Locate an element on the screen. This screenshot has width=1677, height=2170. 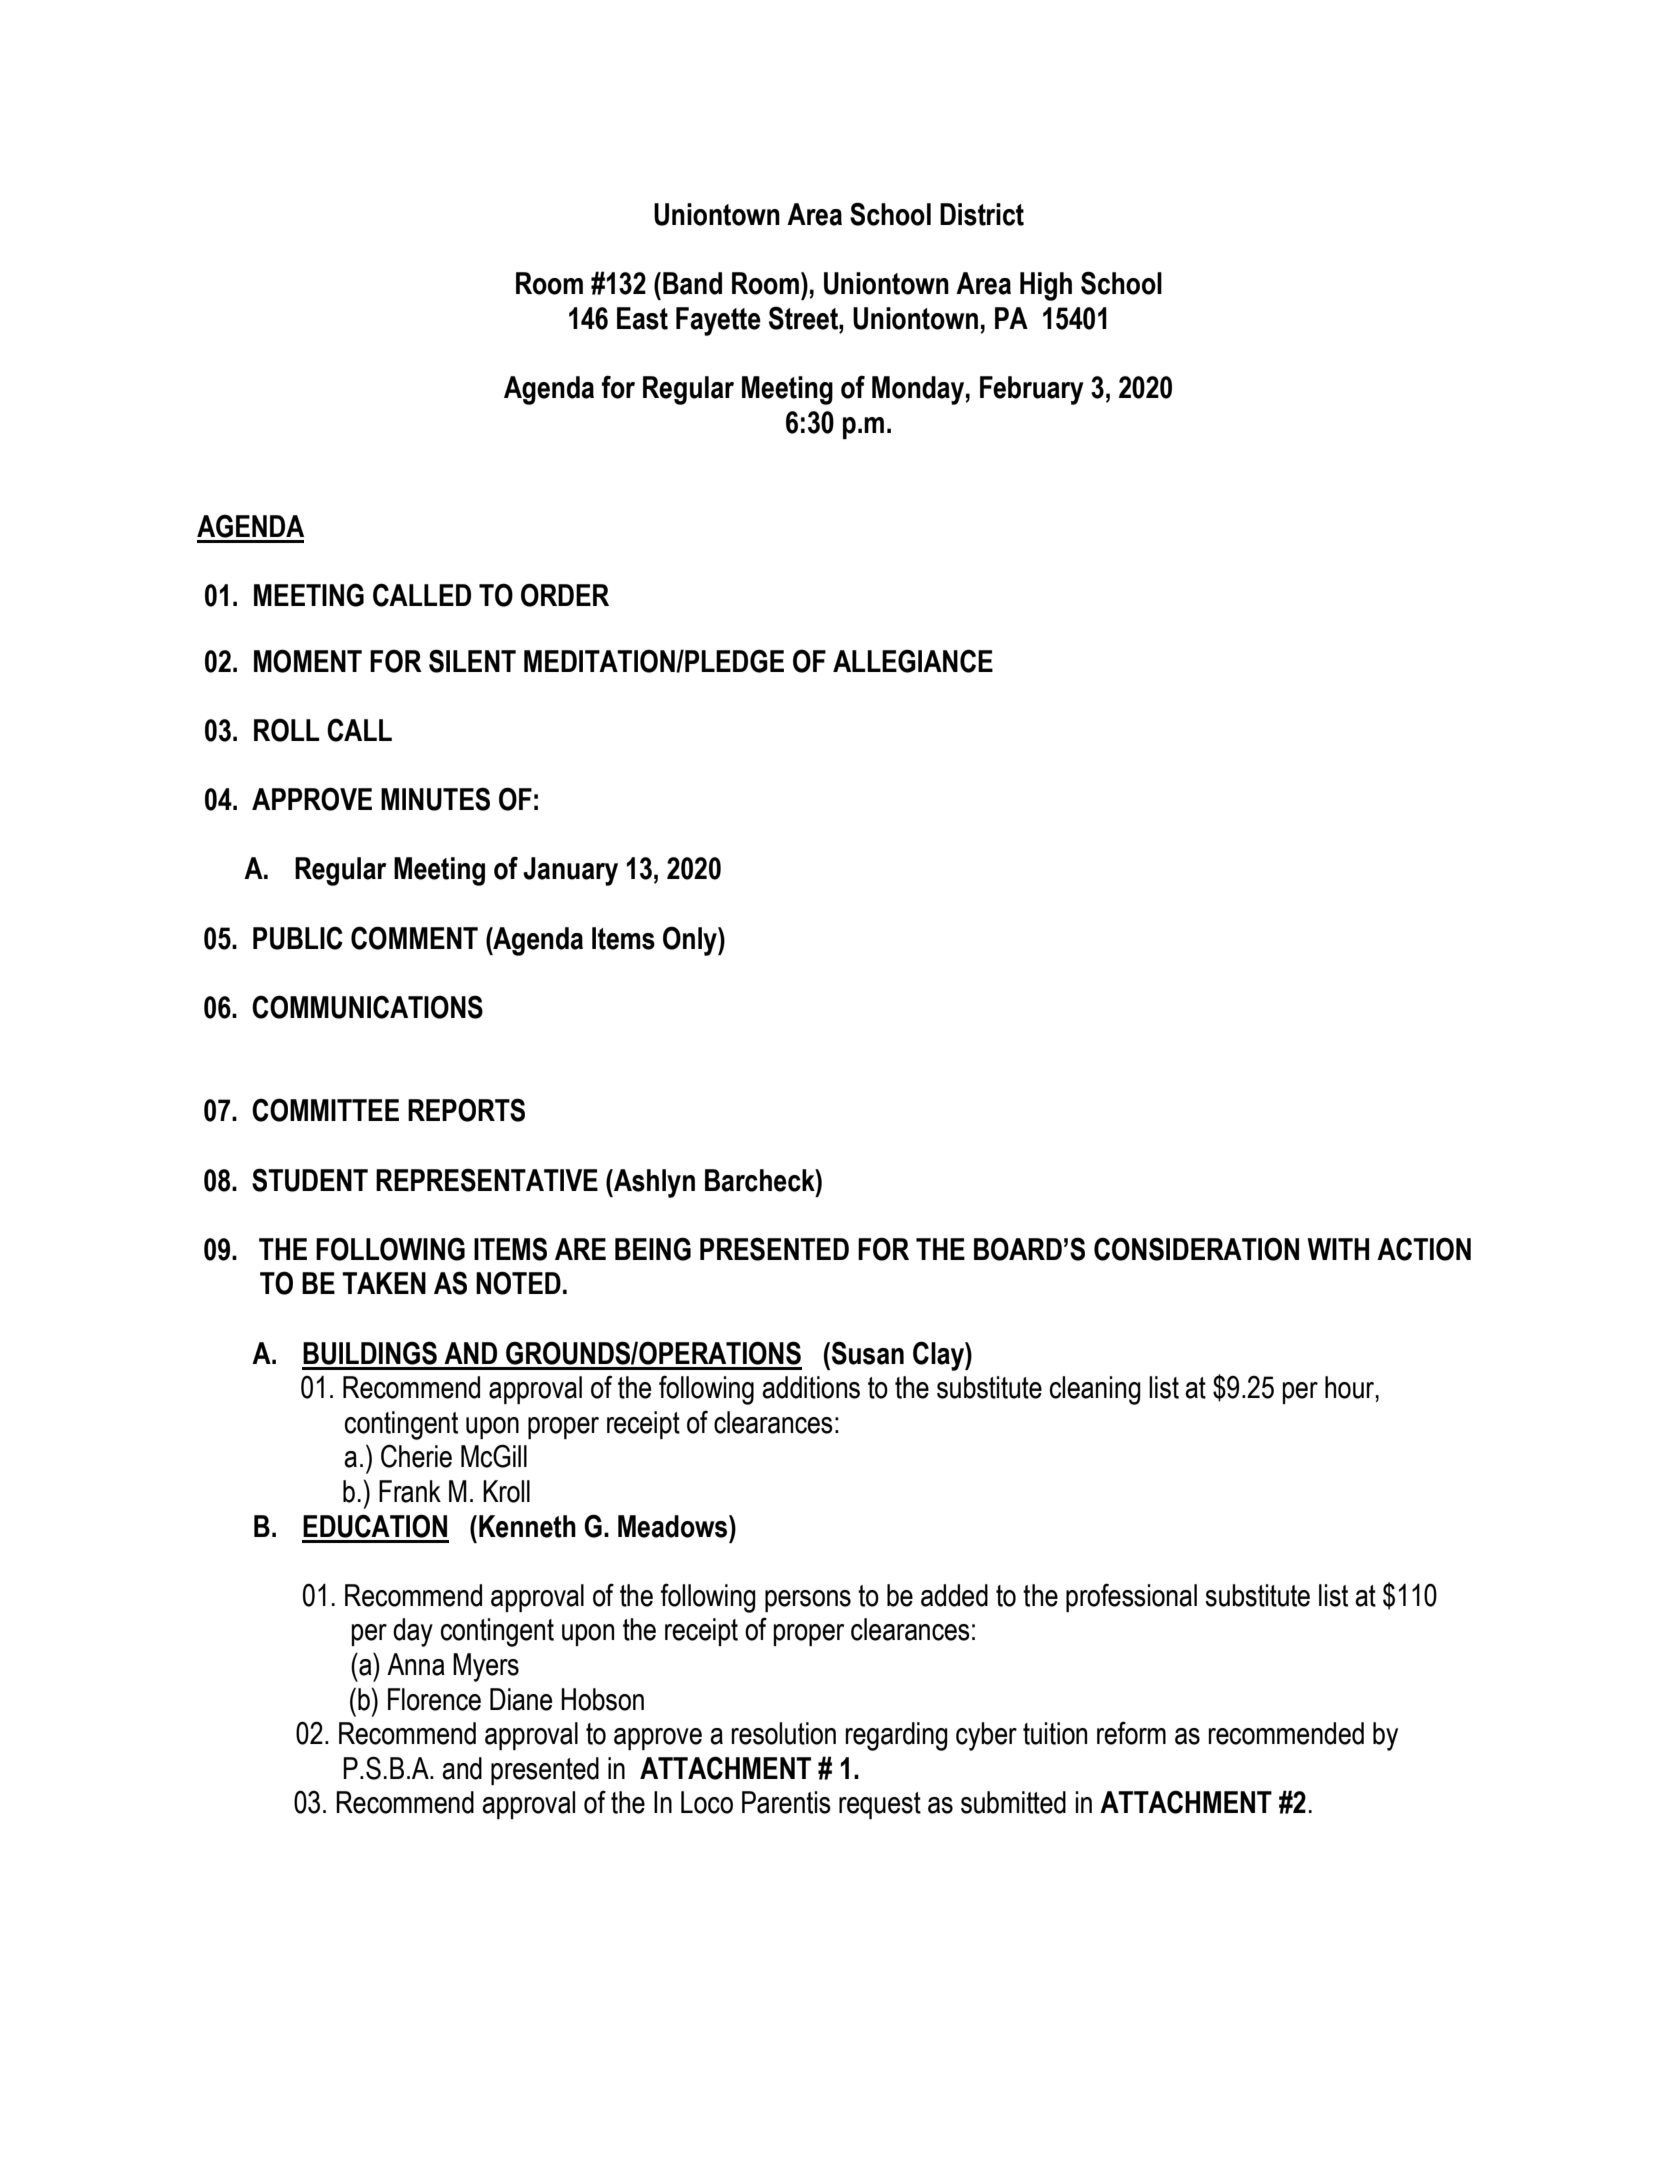
February is located at coordinates (1032, 390).
